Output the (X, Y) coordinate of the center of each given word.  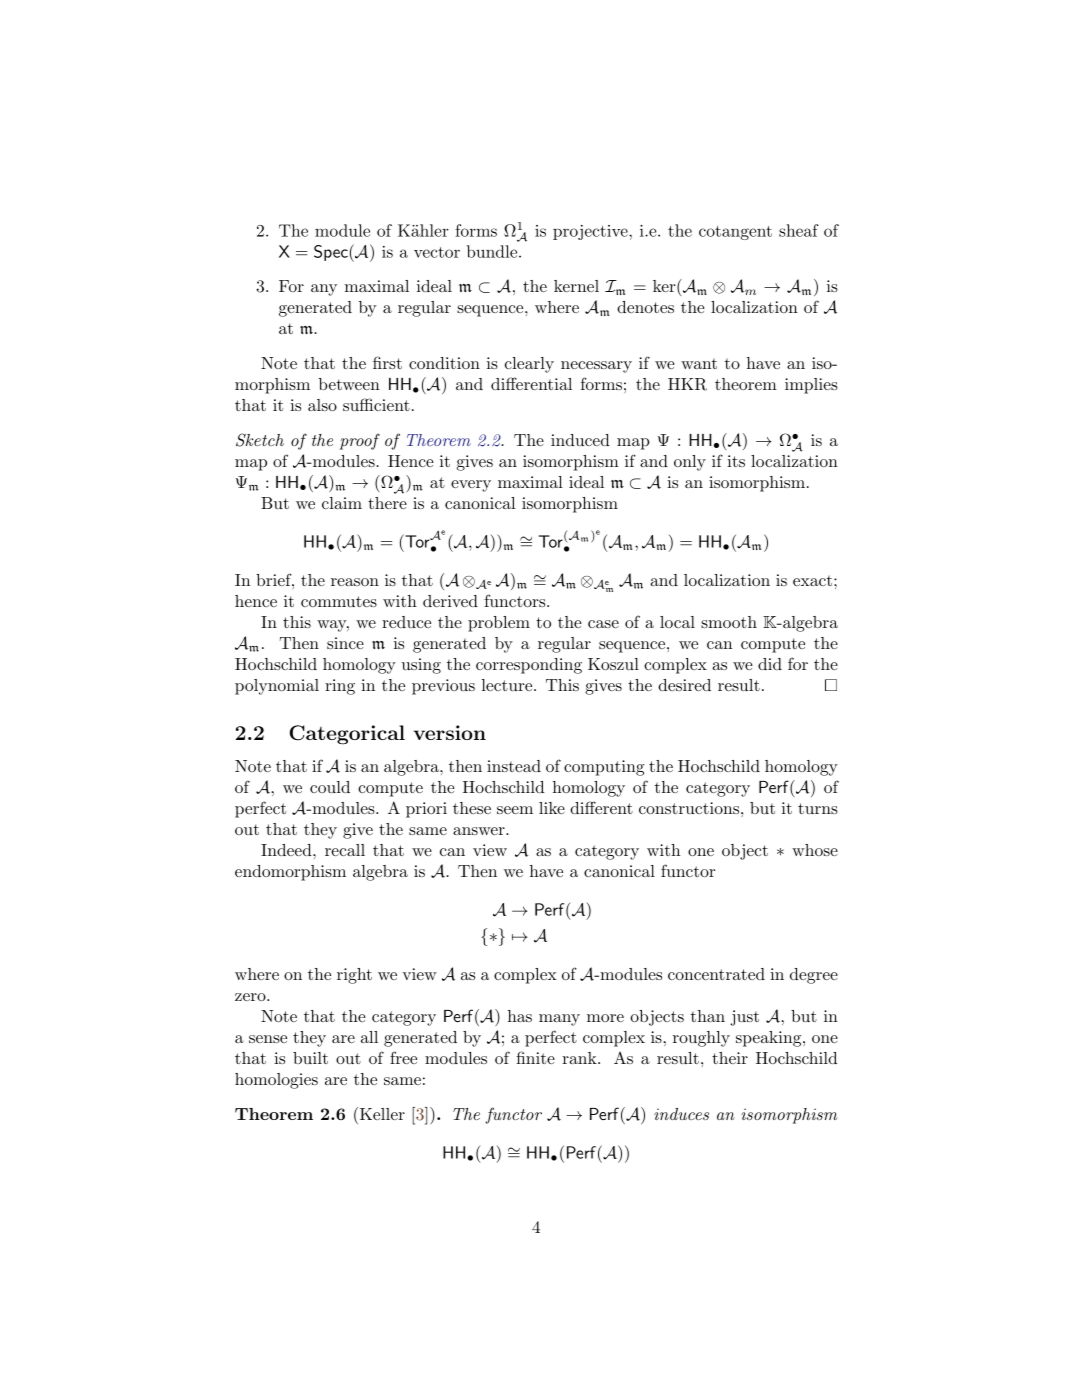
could (330, 787)
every (471, 486)
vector (437, 252)
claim (342, 503)
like (552, 808)
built (310, 1058)
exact (812, 580)
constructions (689, 808)
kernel (576, 286)
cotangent (735, 233)
